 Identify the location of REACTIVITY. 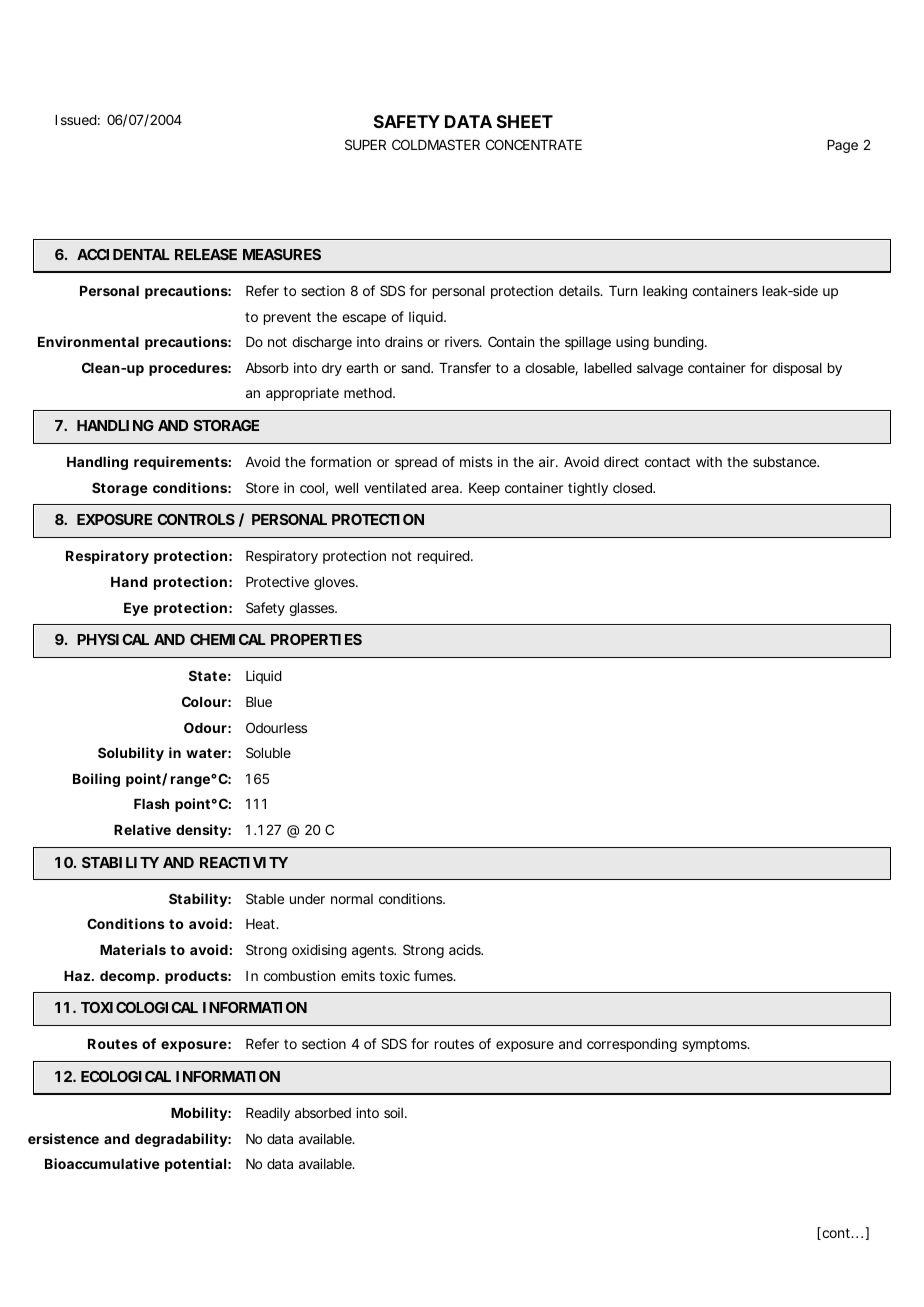
(244, 862).
